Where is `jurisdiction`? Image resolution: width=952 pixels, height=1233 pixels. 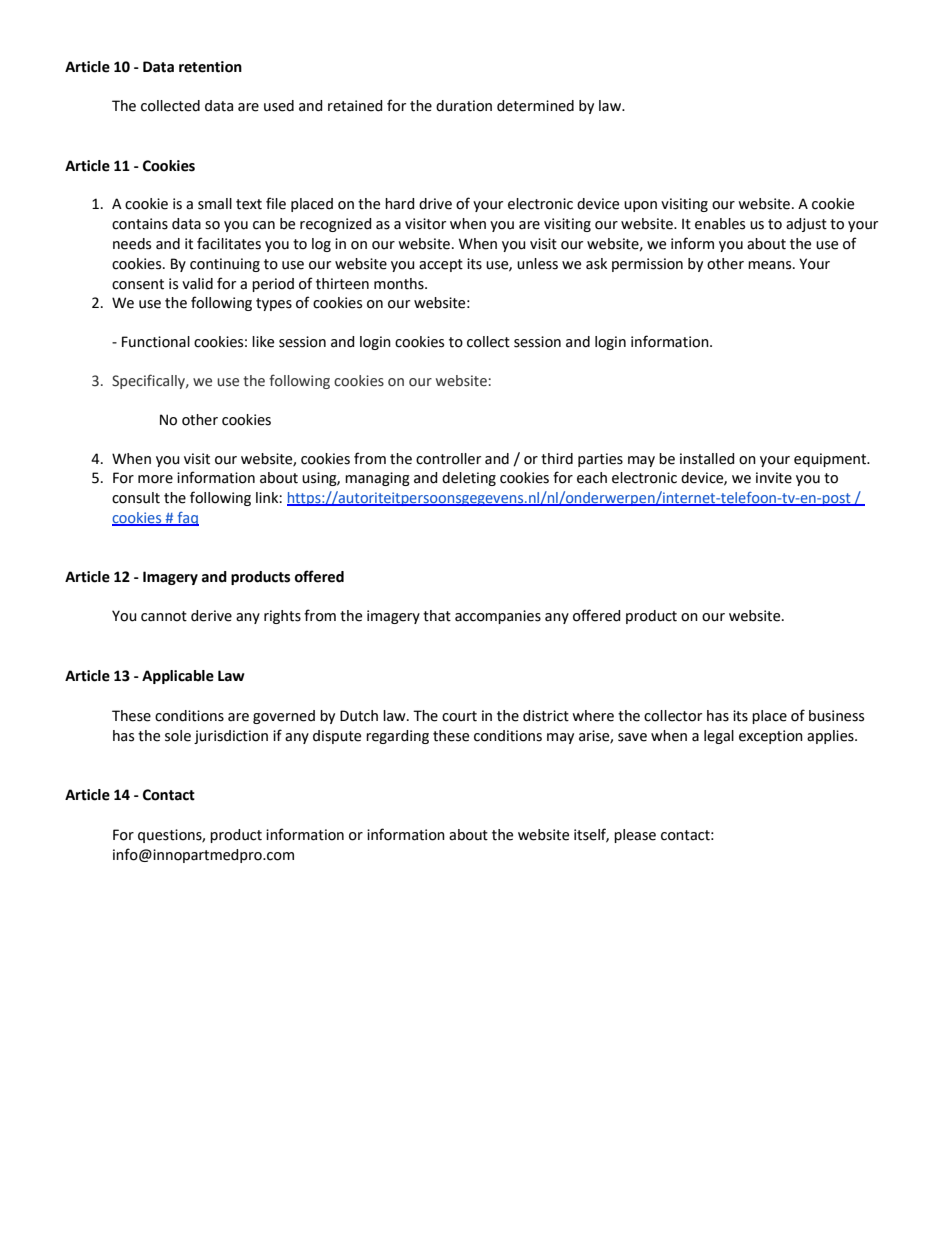
jurisdiction is located at coordinates (231, 737).
